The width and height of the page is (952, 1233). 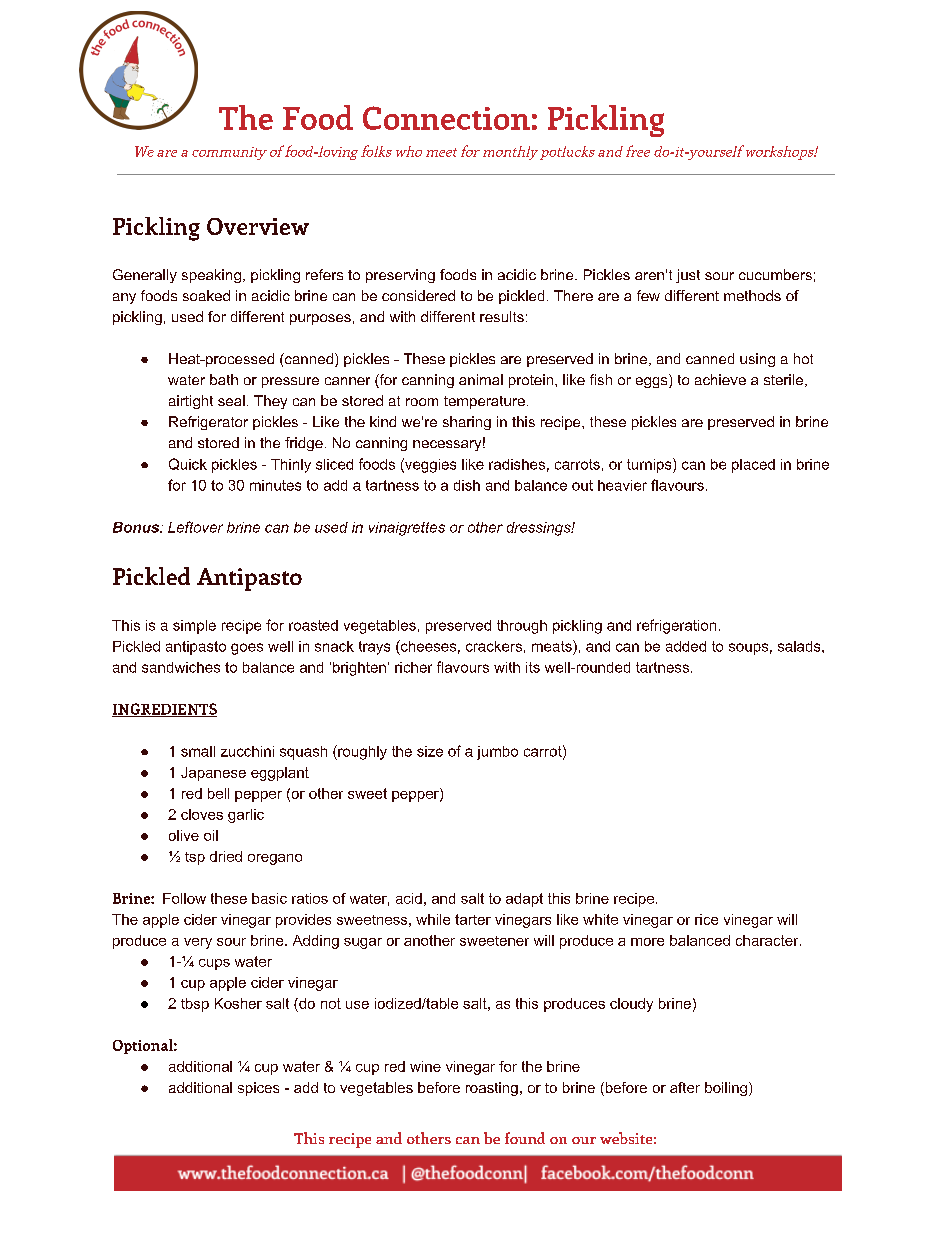 I want to click on roasting, so click(x=492, y=1089).
